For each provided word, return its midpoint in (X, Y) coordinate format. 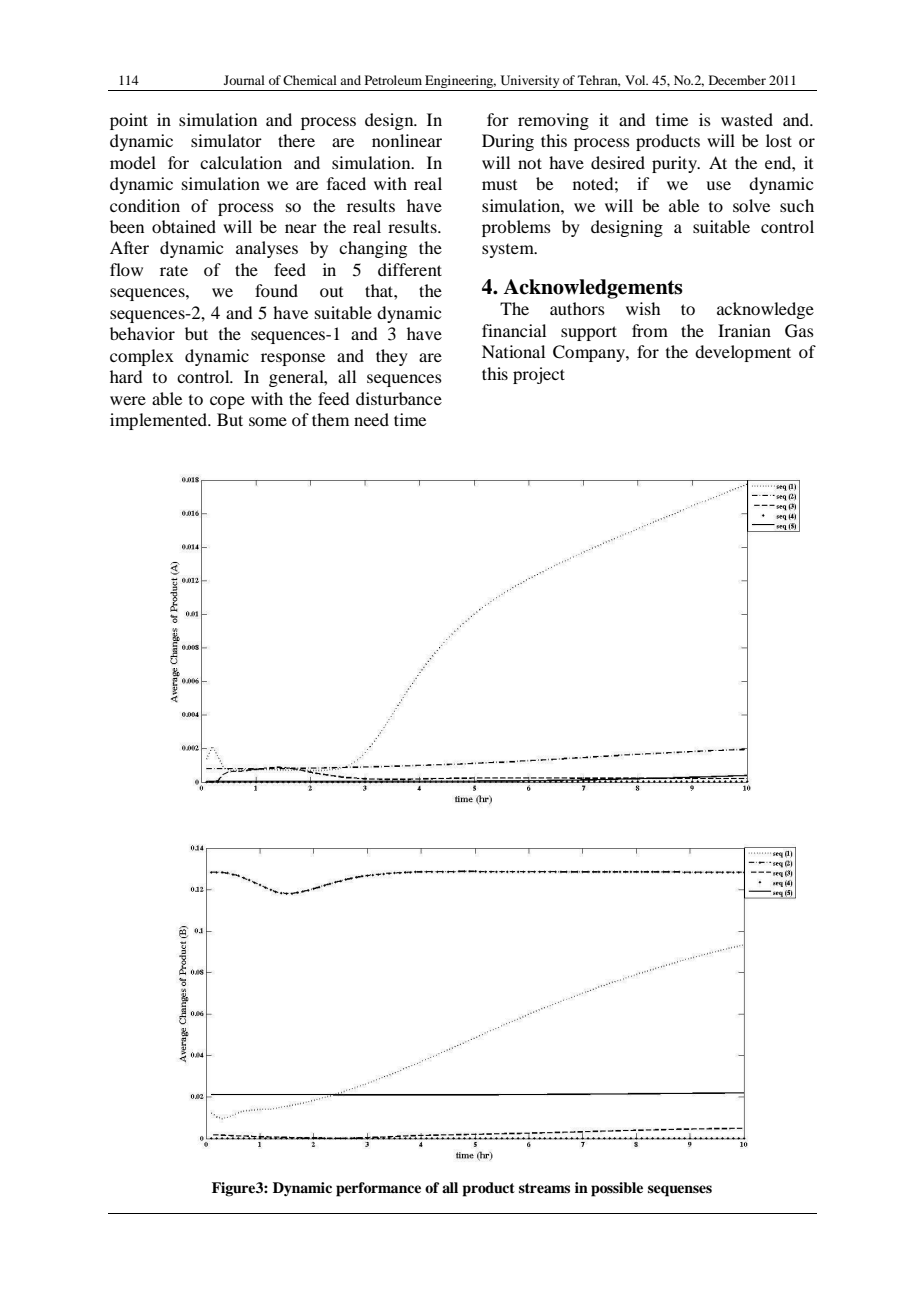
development (743, 353)
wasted (747, 119)
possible (617, 1189)
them (330, 419)
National (513, 351)
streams (544, 1188)
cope (227, 402)
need (371, 419)
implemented (160, 421)
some (268, 421)
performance (378, 1189)
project (539, 375)
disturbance (399, 398)
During (508, 142)
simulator (226, 140)
